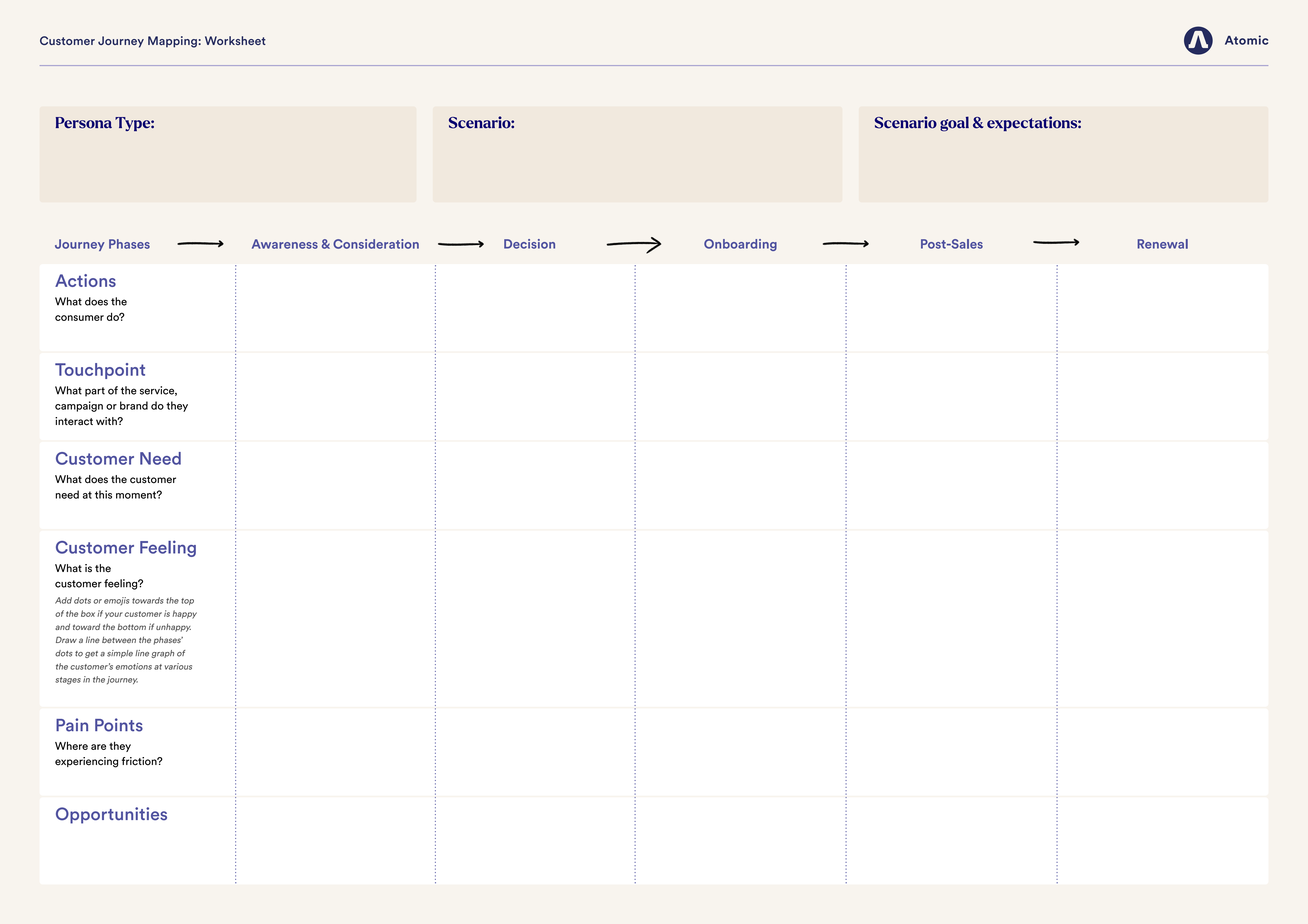 Image resolution: width=1308 pixels, height=924 pixels. Describe the element at coordinates (529, 244) in the image. I see `Decision` at that location.
